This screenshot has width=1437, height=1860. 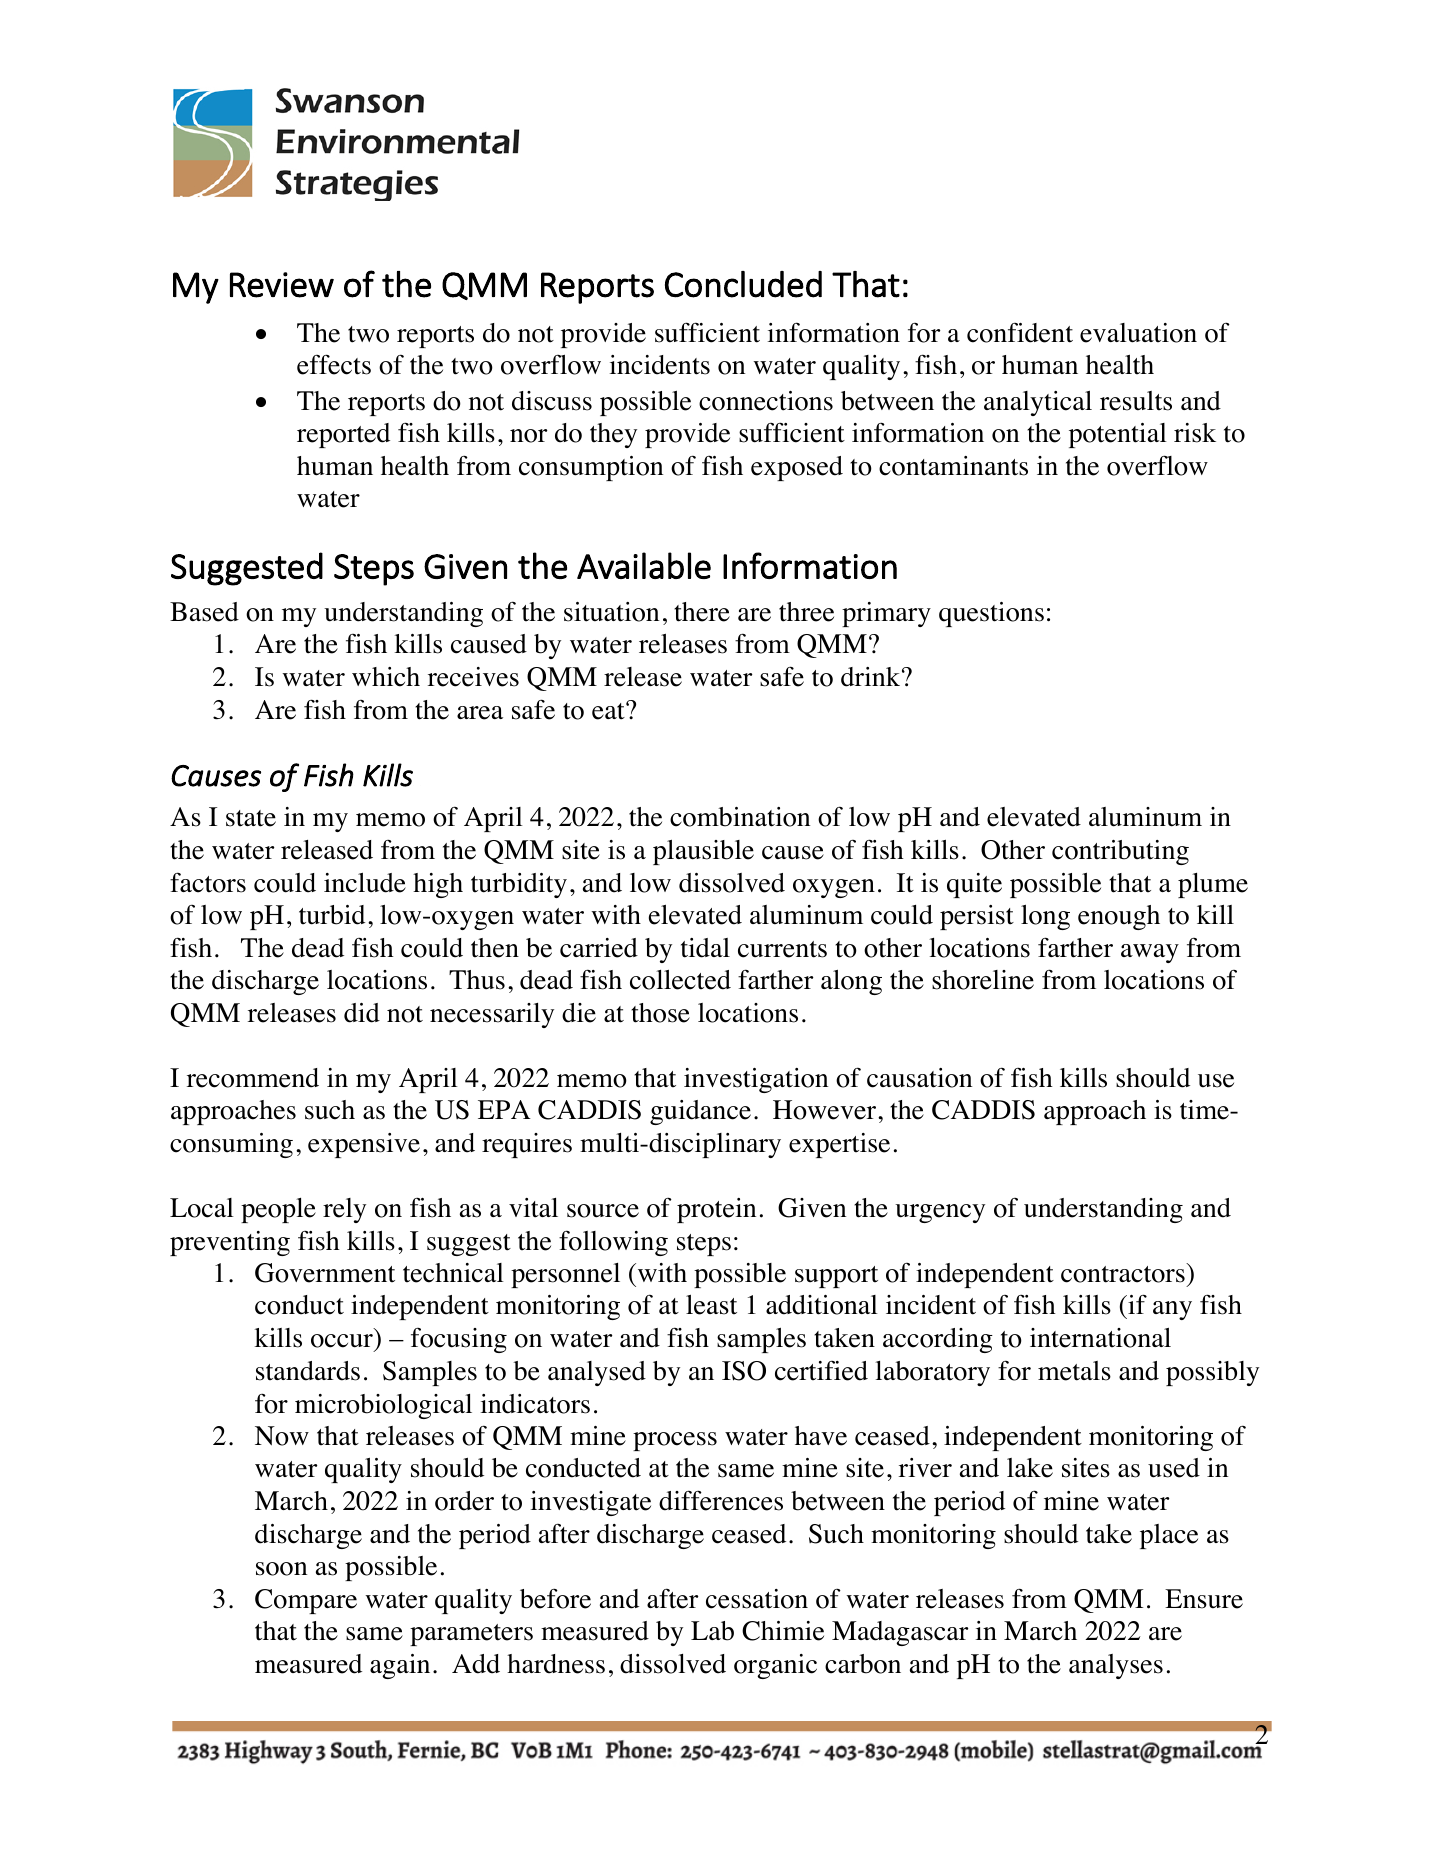 What do you see at coordinates (306, 1601) in the screenshot?
I see `Compare` at bounding box center [306, 1601].
